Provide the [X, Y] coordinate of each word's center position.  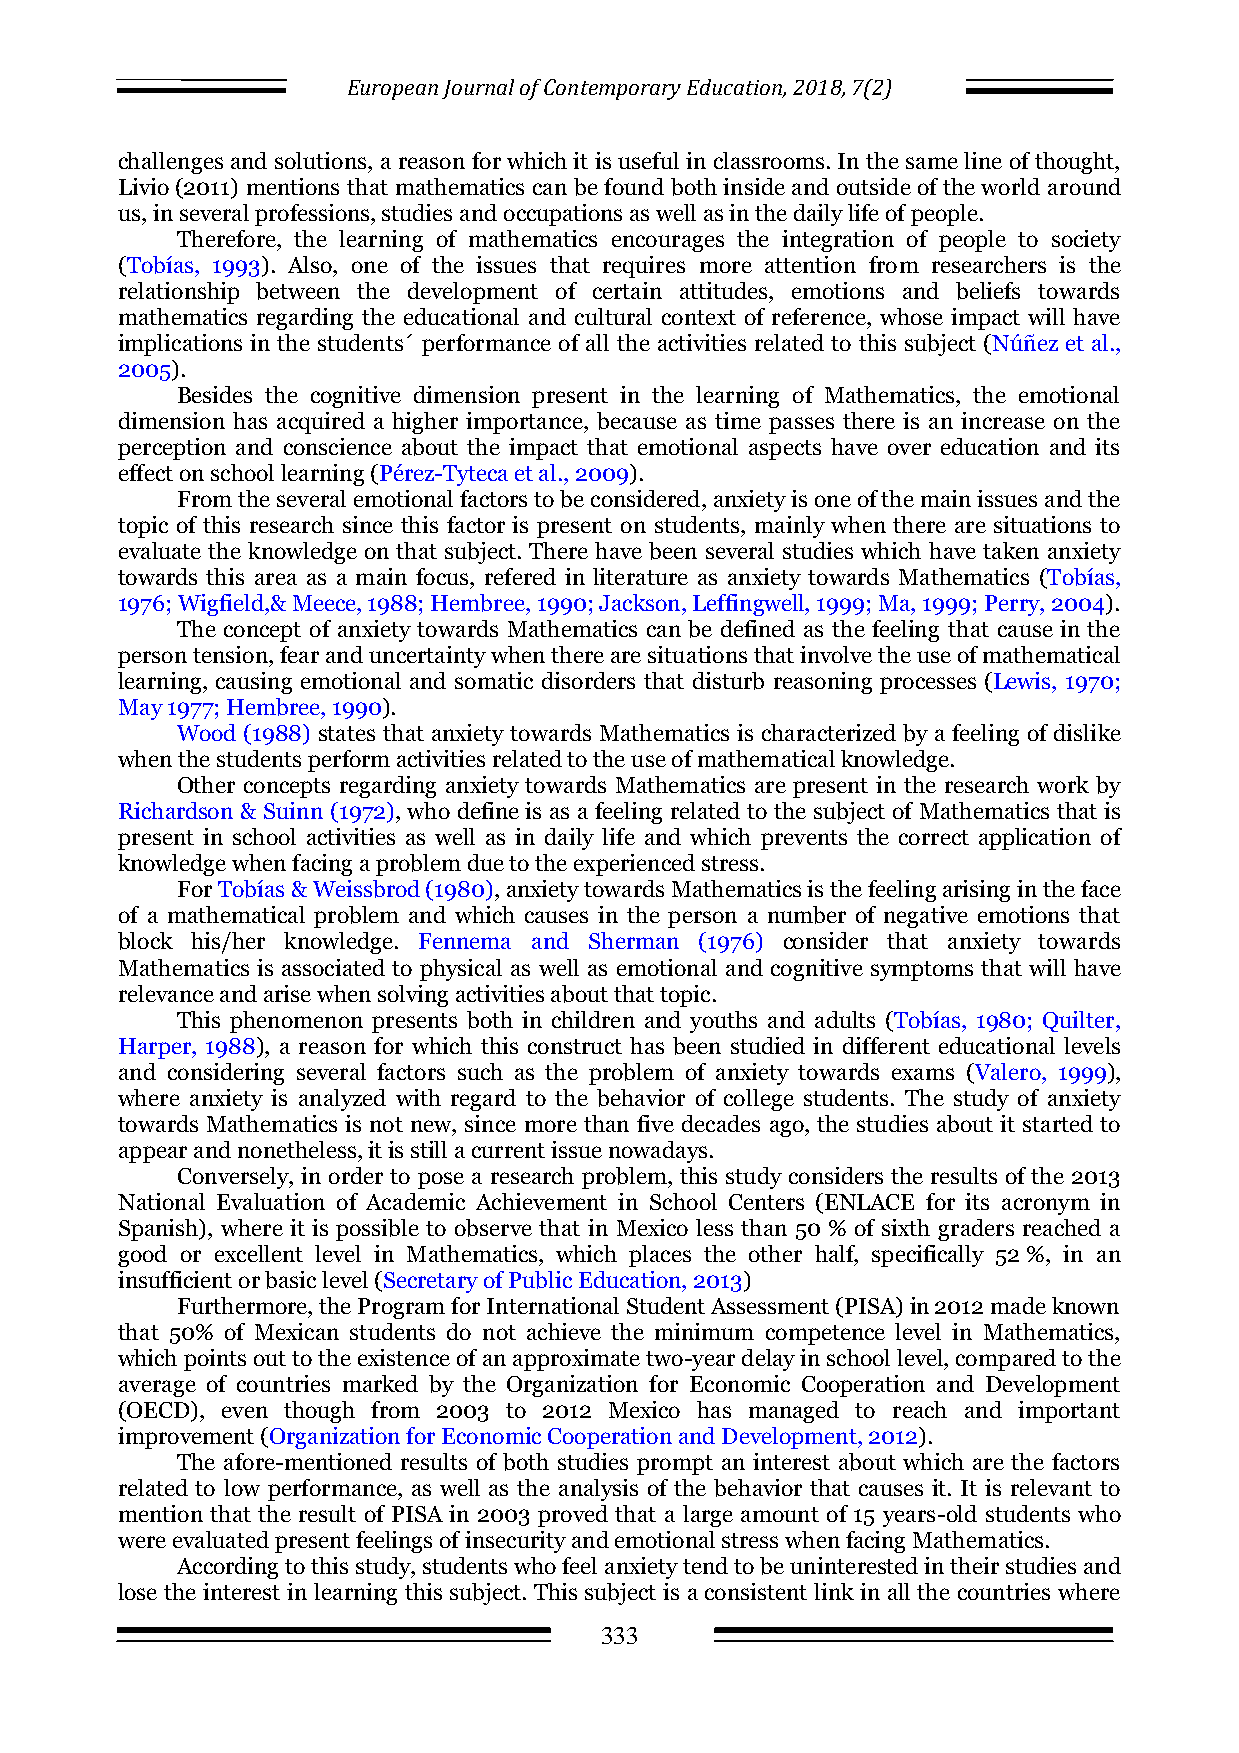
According [227, 1568]
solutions [322, 160]
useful [648, 160]
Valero [1007, 1071]
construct [575, 1046]
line [983, 160]
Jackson [641, 602]
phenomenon [296, 1022]
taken [1011, 550]
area [276, 579]
